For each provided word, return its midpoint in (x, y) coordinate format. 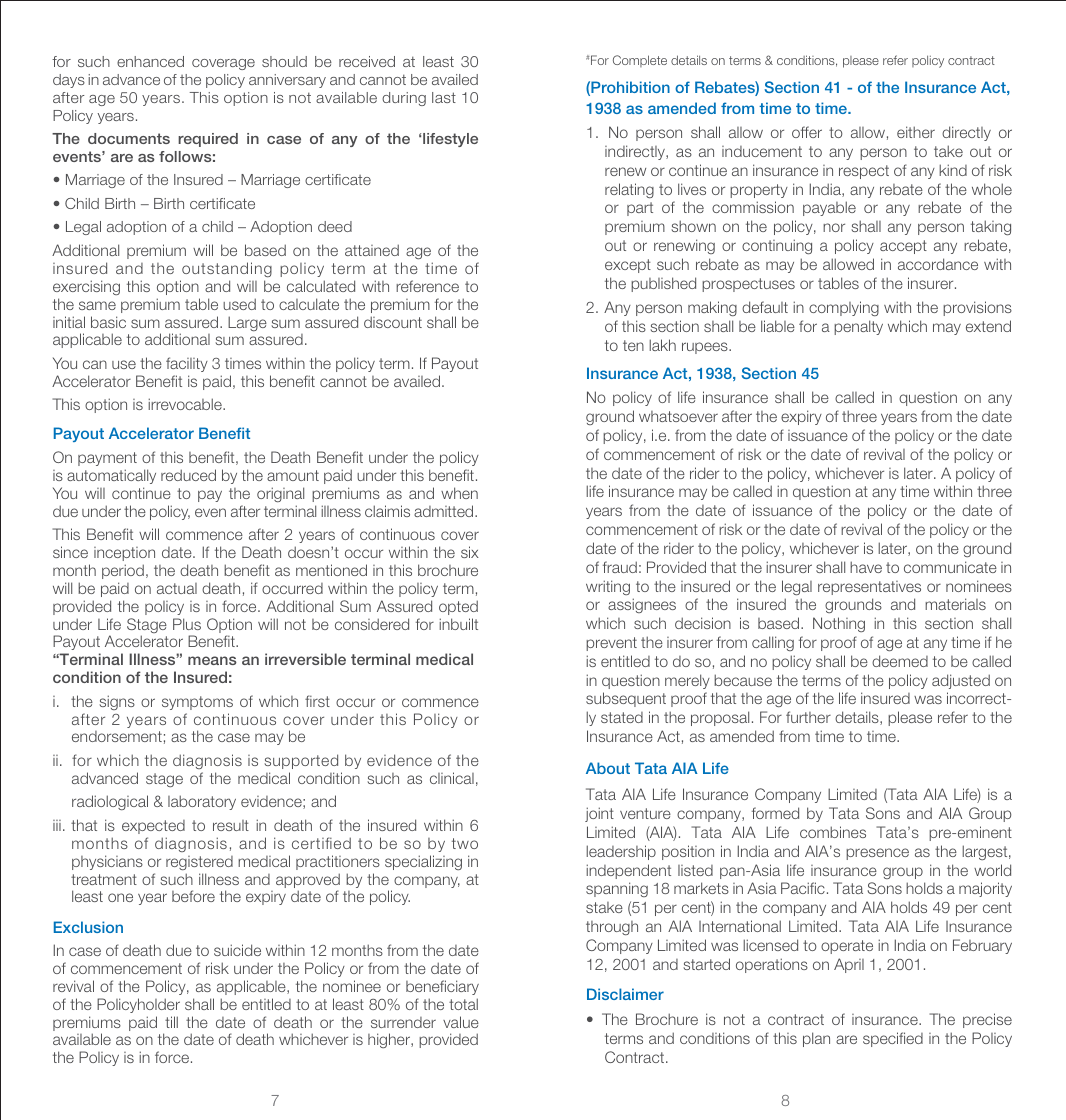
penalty (858, 327)
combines (833, 832)
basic (108, 322)
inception (124, 554)
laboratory (202, 802)
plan (816, 1039)
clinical (452, 778)
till (171, 1022)
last (444, 97)
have (866, 567)
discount (393, 322)
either (916, 132)
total (463, 1004)
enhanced (150, 61)
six (470, 552)
